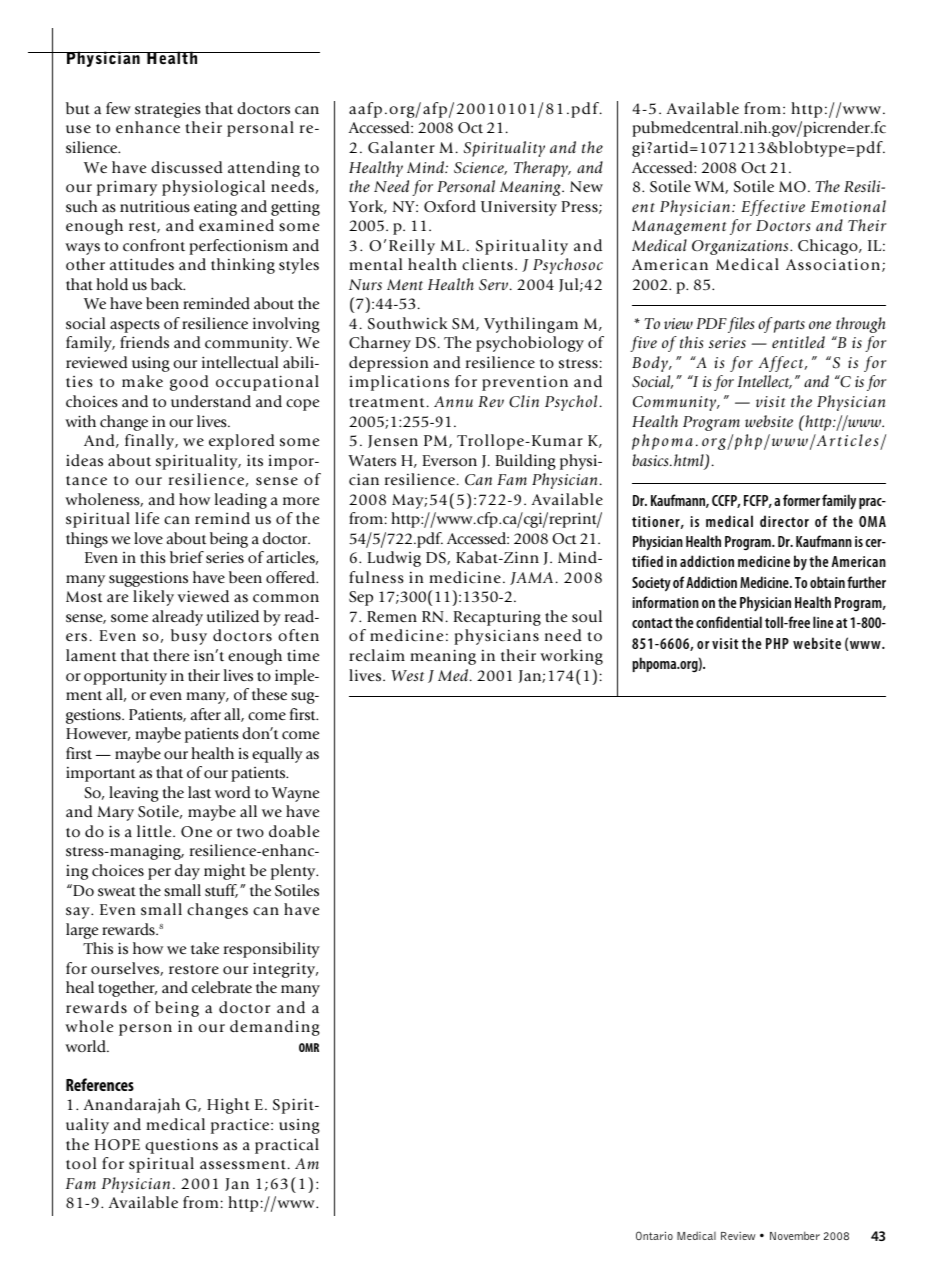 Image resolution: width=952 pixels, height=1275 pixels. I want to click on busy, so click(189, 637).
